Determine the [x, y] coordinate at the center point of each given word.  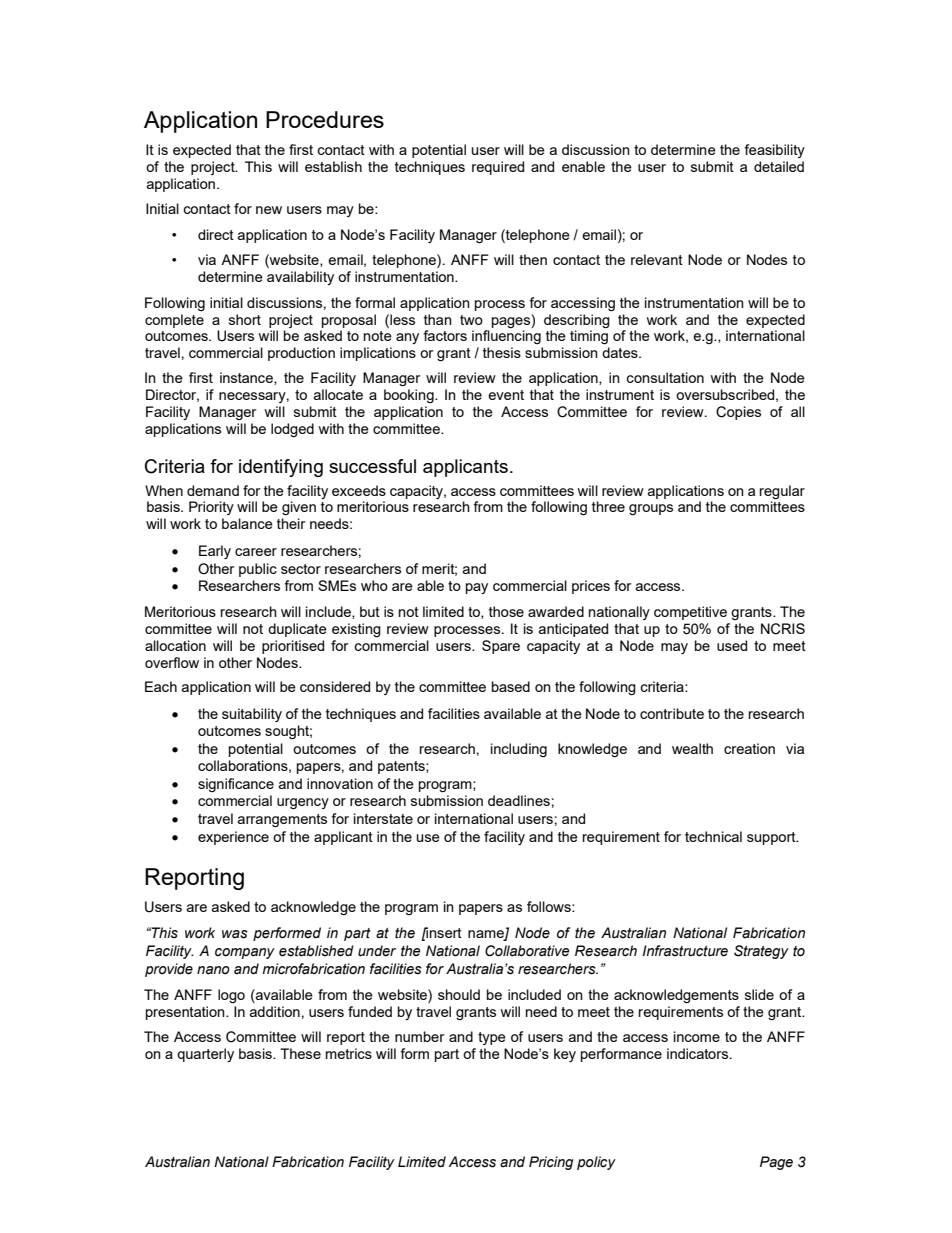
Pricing [551, 1163]
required [498, 168]
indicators [699, 1053]
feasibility [774, 151]
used [732, 645]
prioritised [293, 647]
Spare [501, 647]
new [269, 210]
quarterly [205, 1055]
